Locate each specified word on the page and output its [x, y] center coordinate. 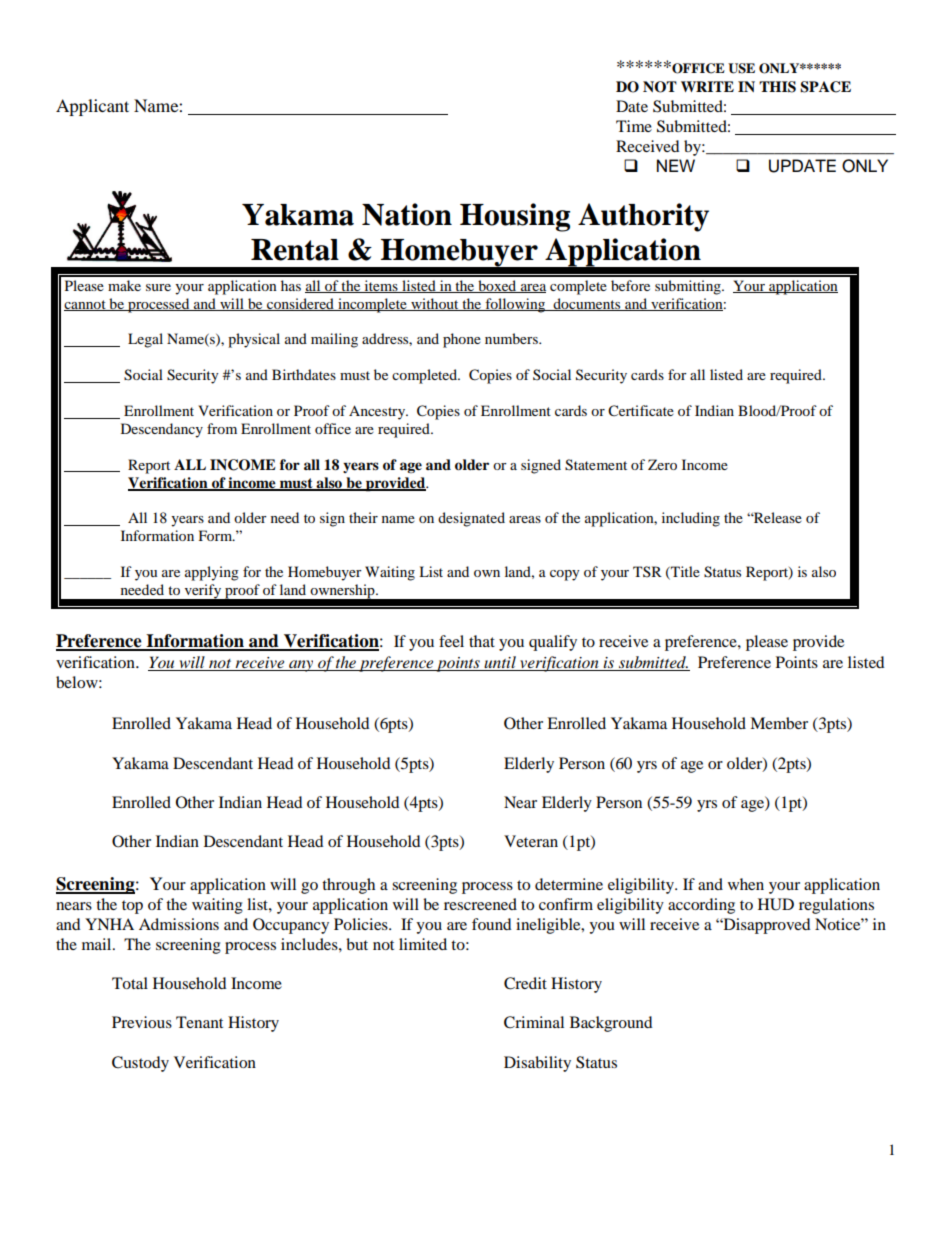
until [500, 663]
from [222, 428]
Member [779, 723]
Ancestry [378, 412]
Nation [407, 214]
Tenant [199, 1022]
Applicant [92, 107]
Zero [662, 464]
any [301, 666]
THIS [777, 87]
